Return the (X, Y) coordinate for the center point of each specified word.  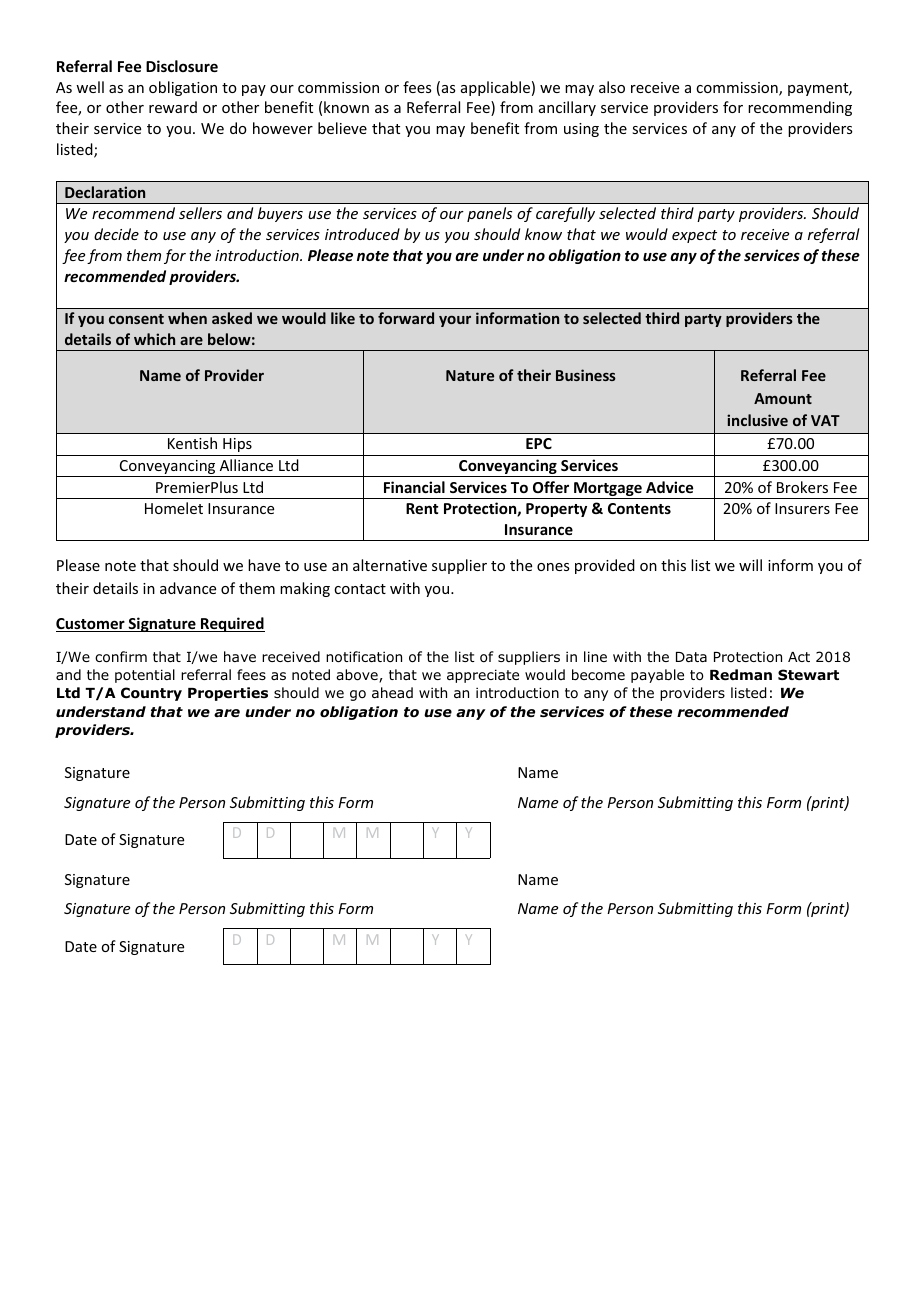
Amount (783, 398)
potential (145, 676)
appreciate (483, 676)
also (612, 87)
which (154, 339)
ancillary (567, 108)
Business (586, 375)
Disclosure (182, 66)
